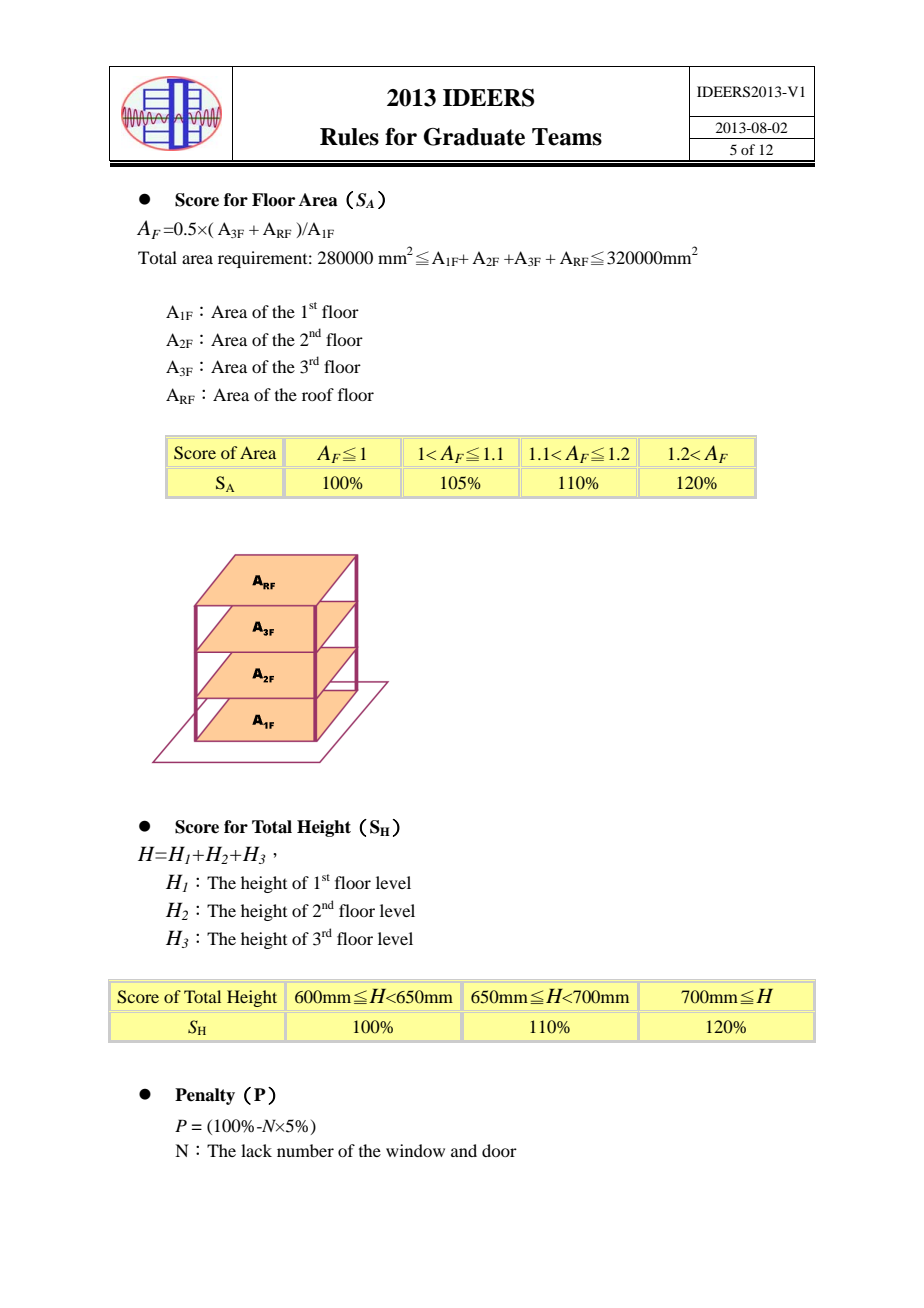  What do you see at coordinates (415, 1150) in the image?
I see `window` at bounding box center [415, 1150].
